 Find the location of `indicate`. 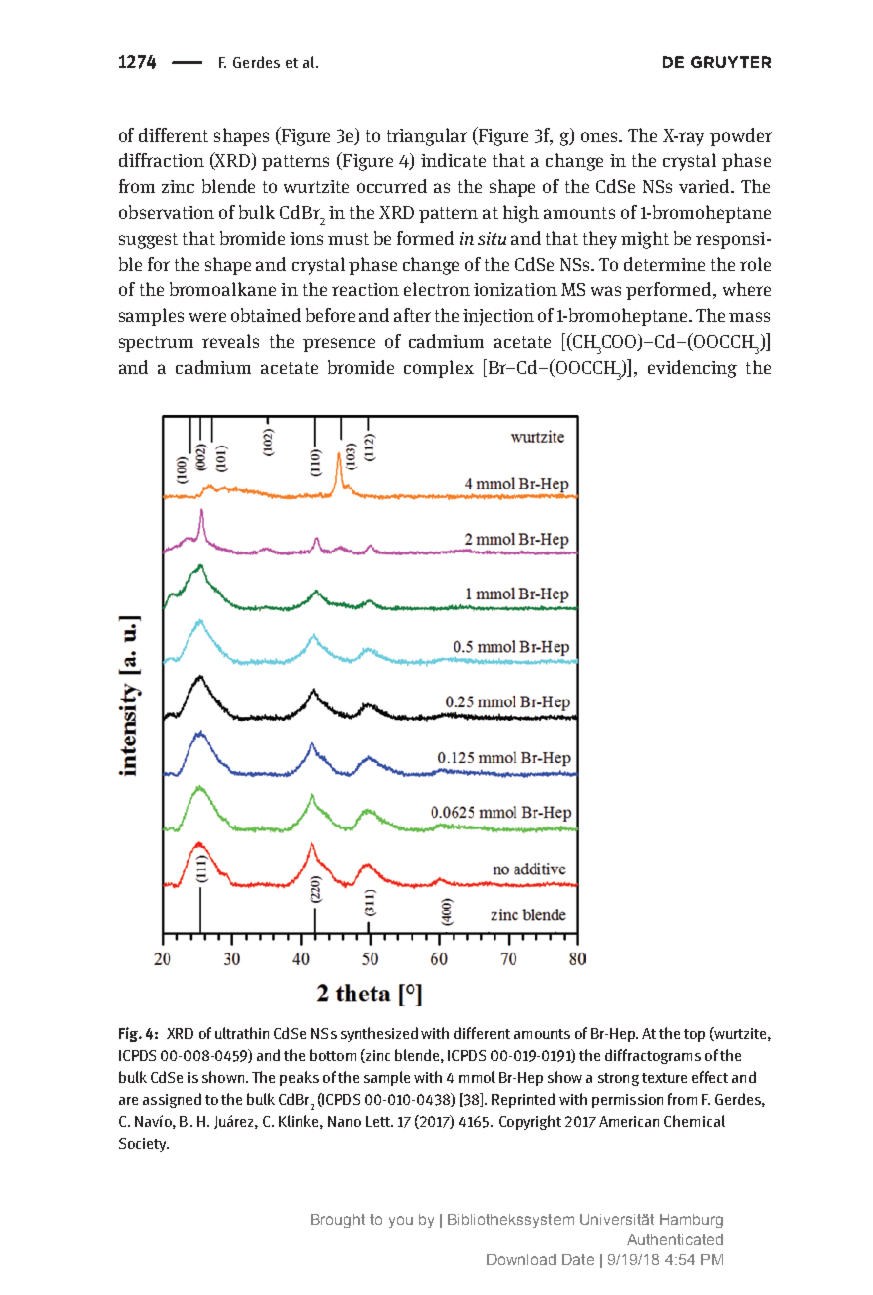

indicate is located at coordinates (453, 160).
